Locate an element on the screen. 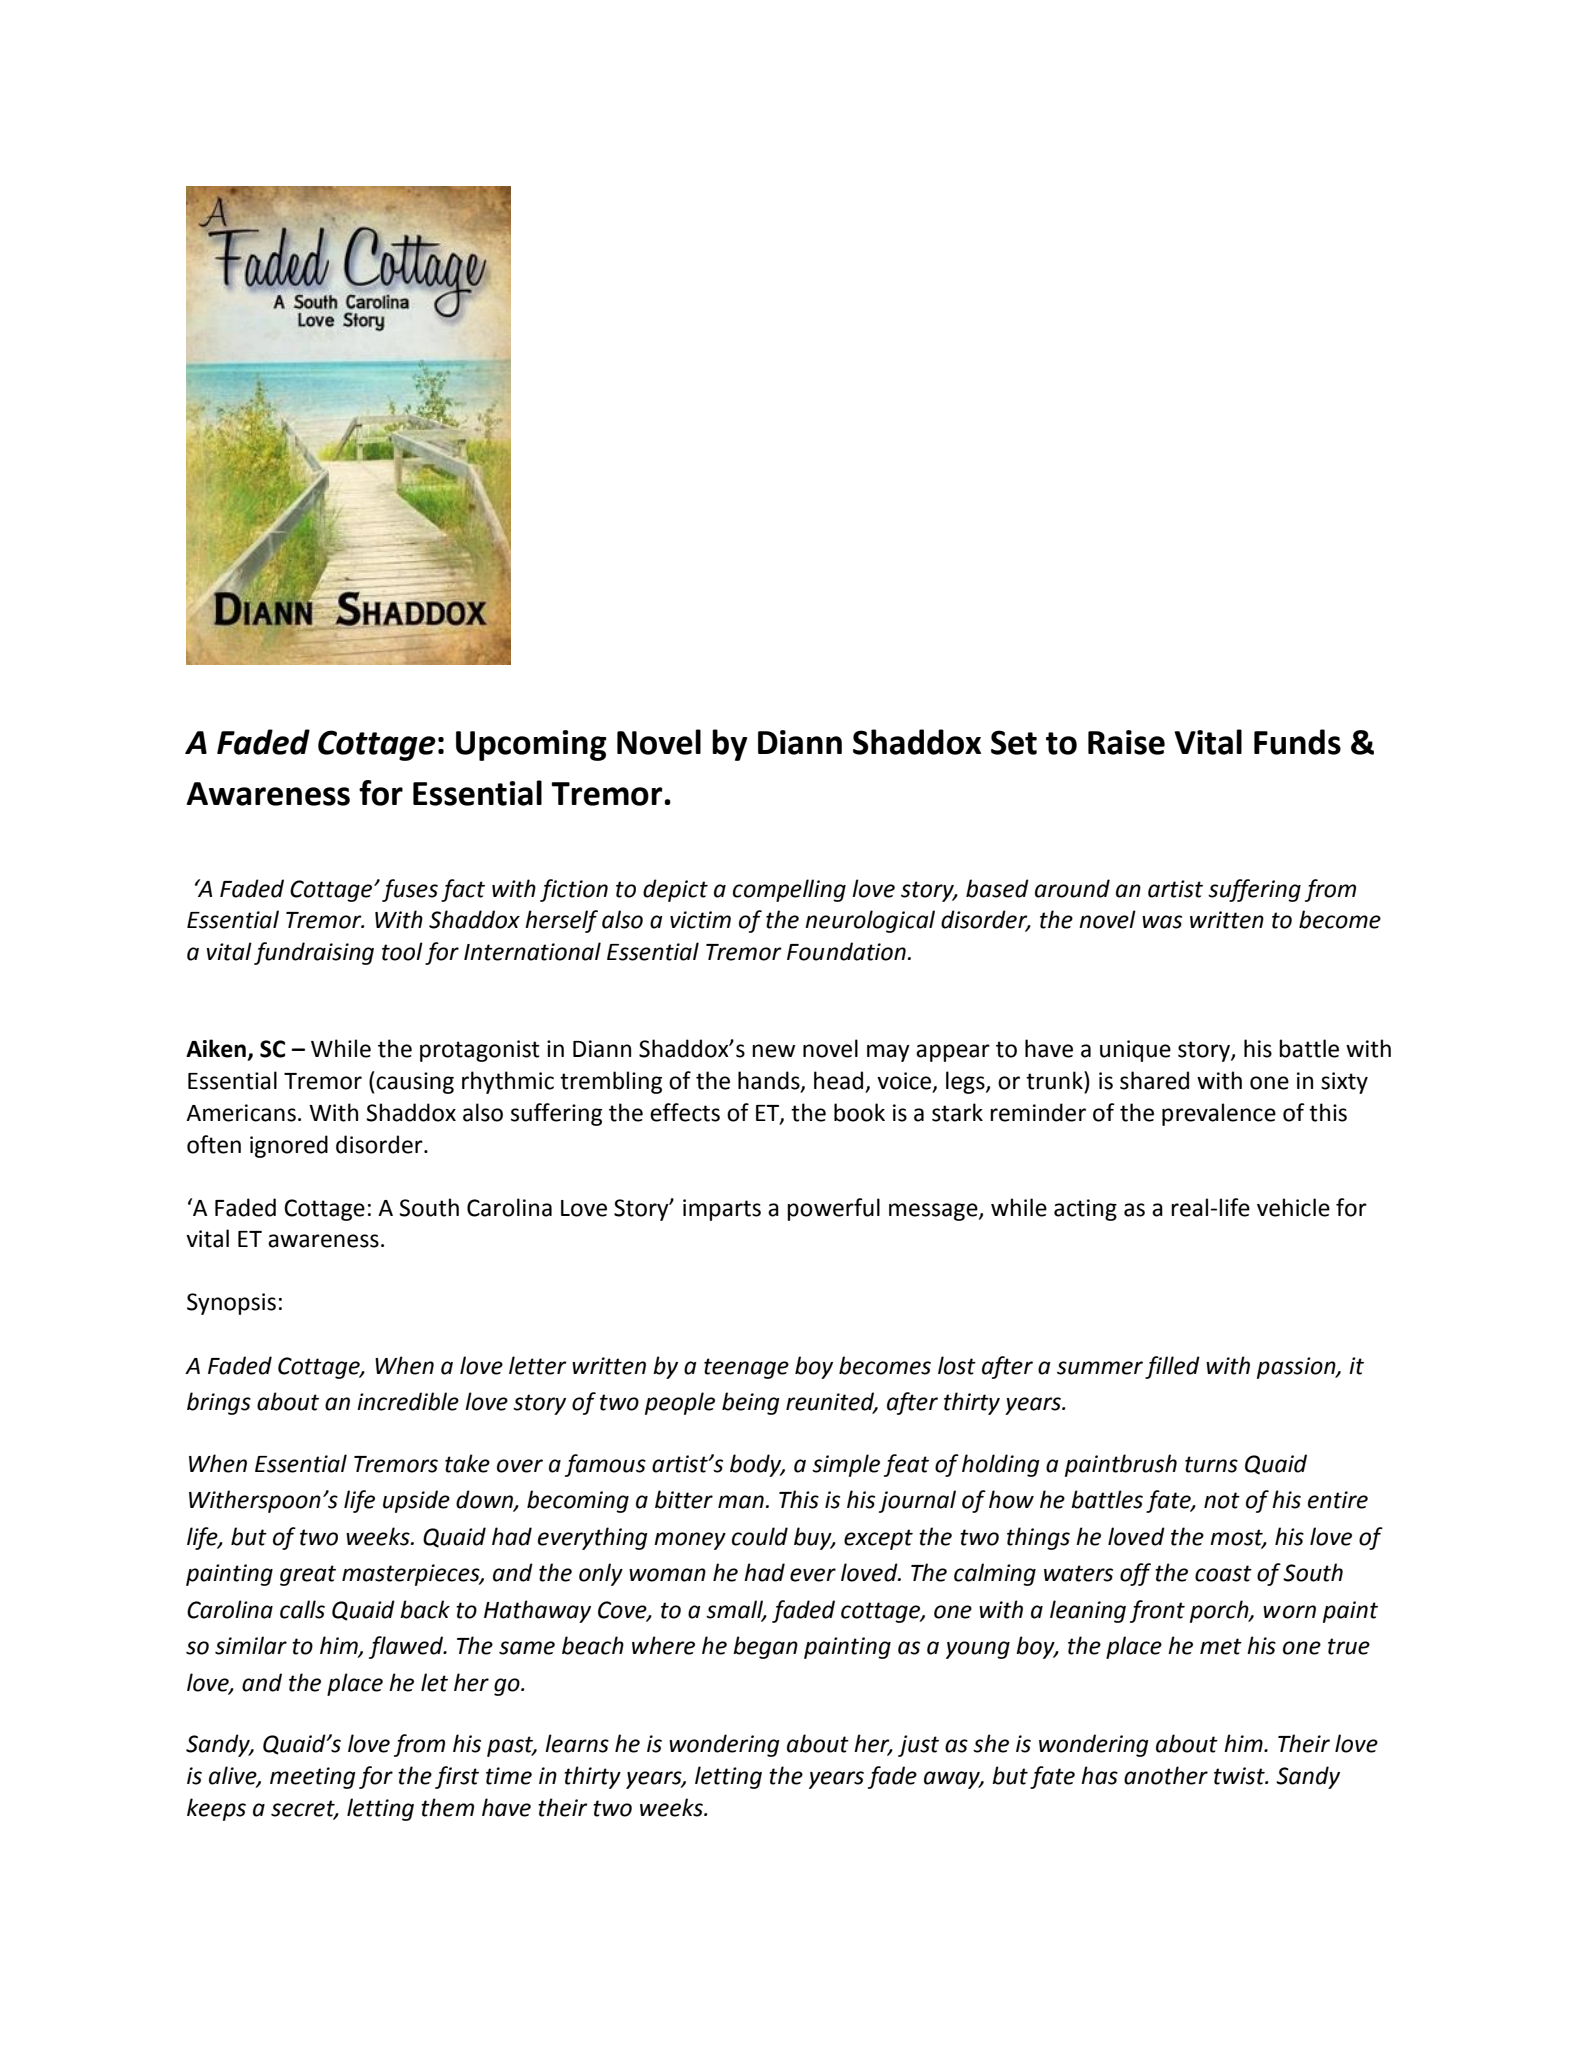 This screenshot has height=2050, width=1584. powerful is located at coordinates (833, 1209).
